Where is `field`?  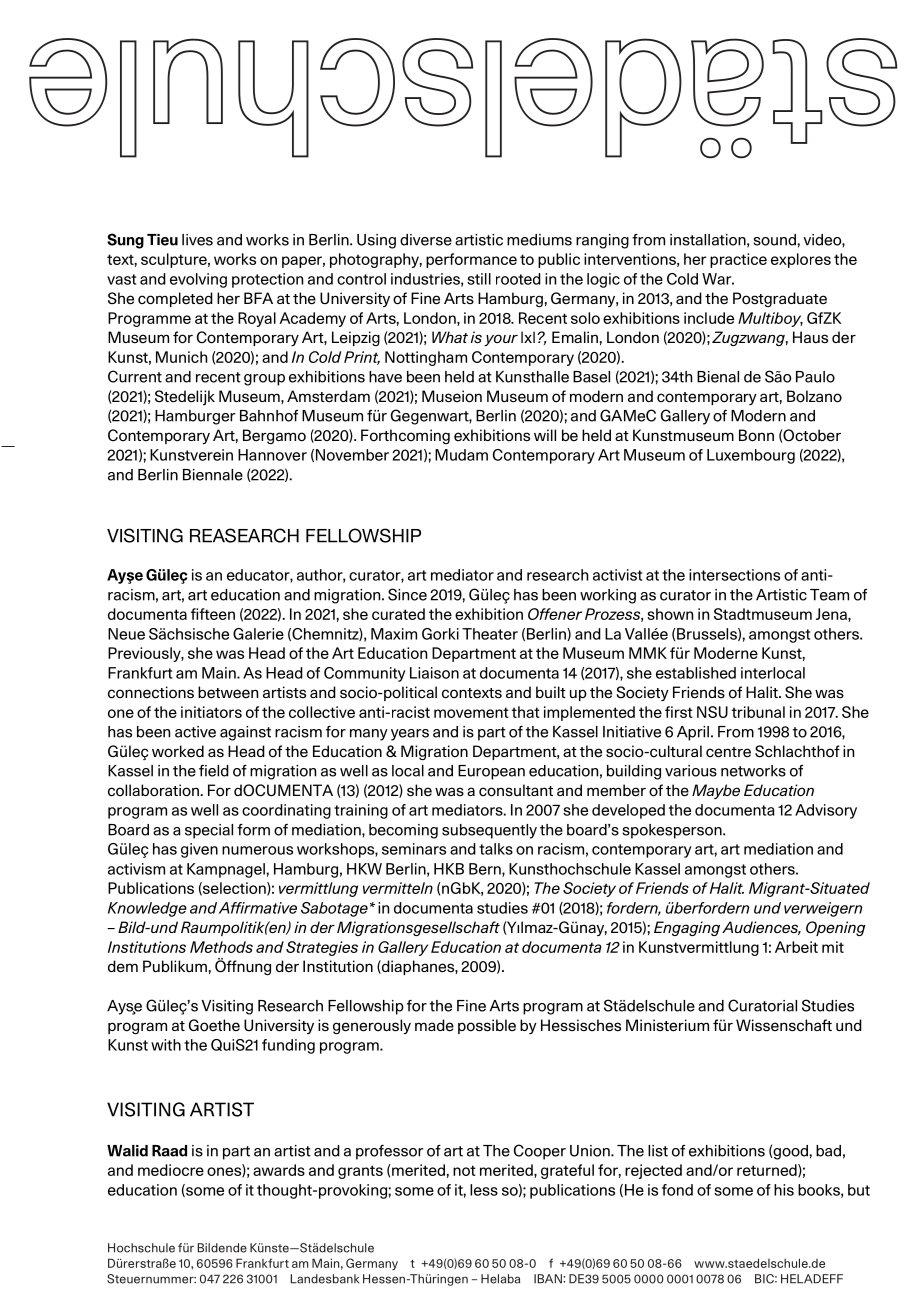
field is located at coordinates (214, 771).
